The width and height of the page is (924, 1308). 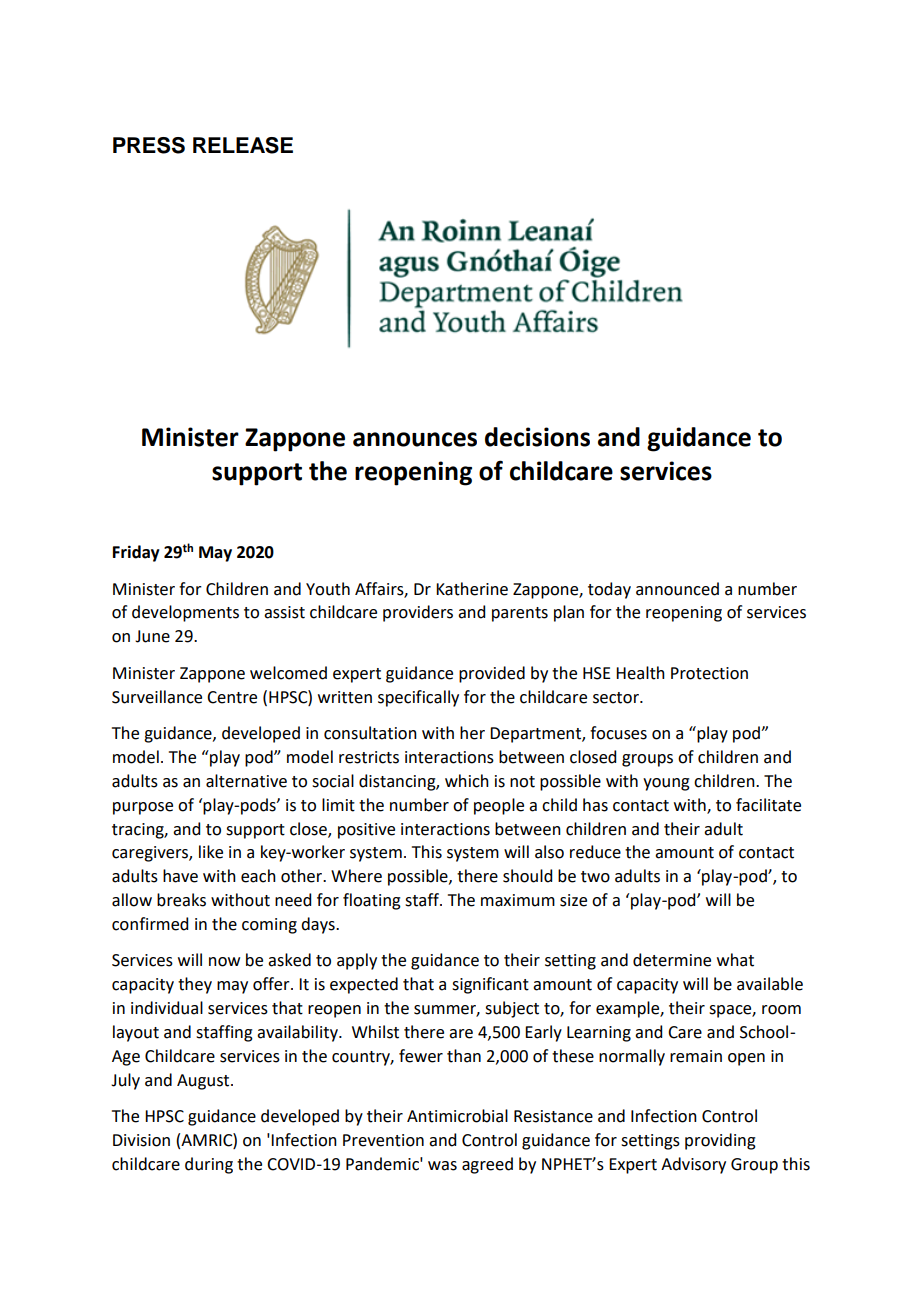 I want to click on June, so click(x=152, y=636).
